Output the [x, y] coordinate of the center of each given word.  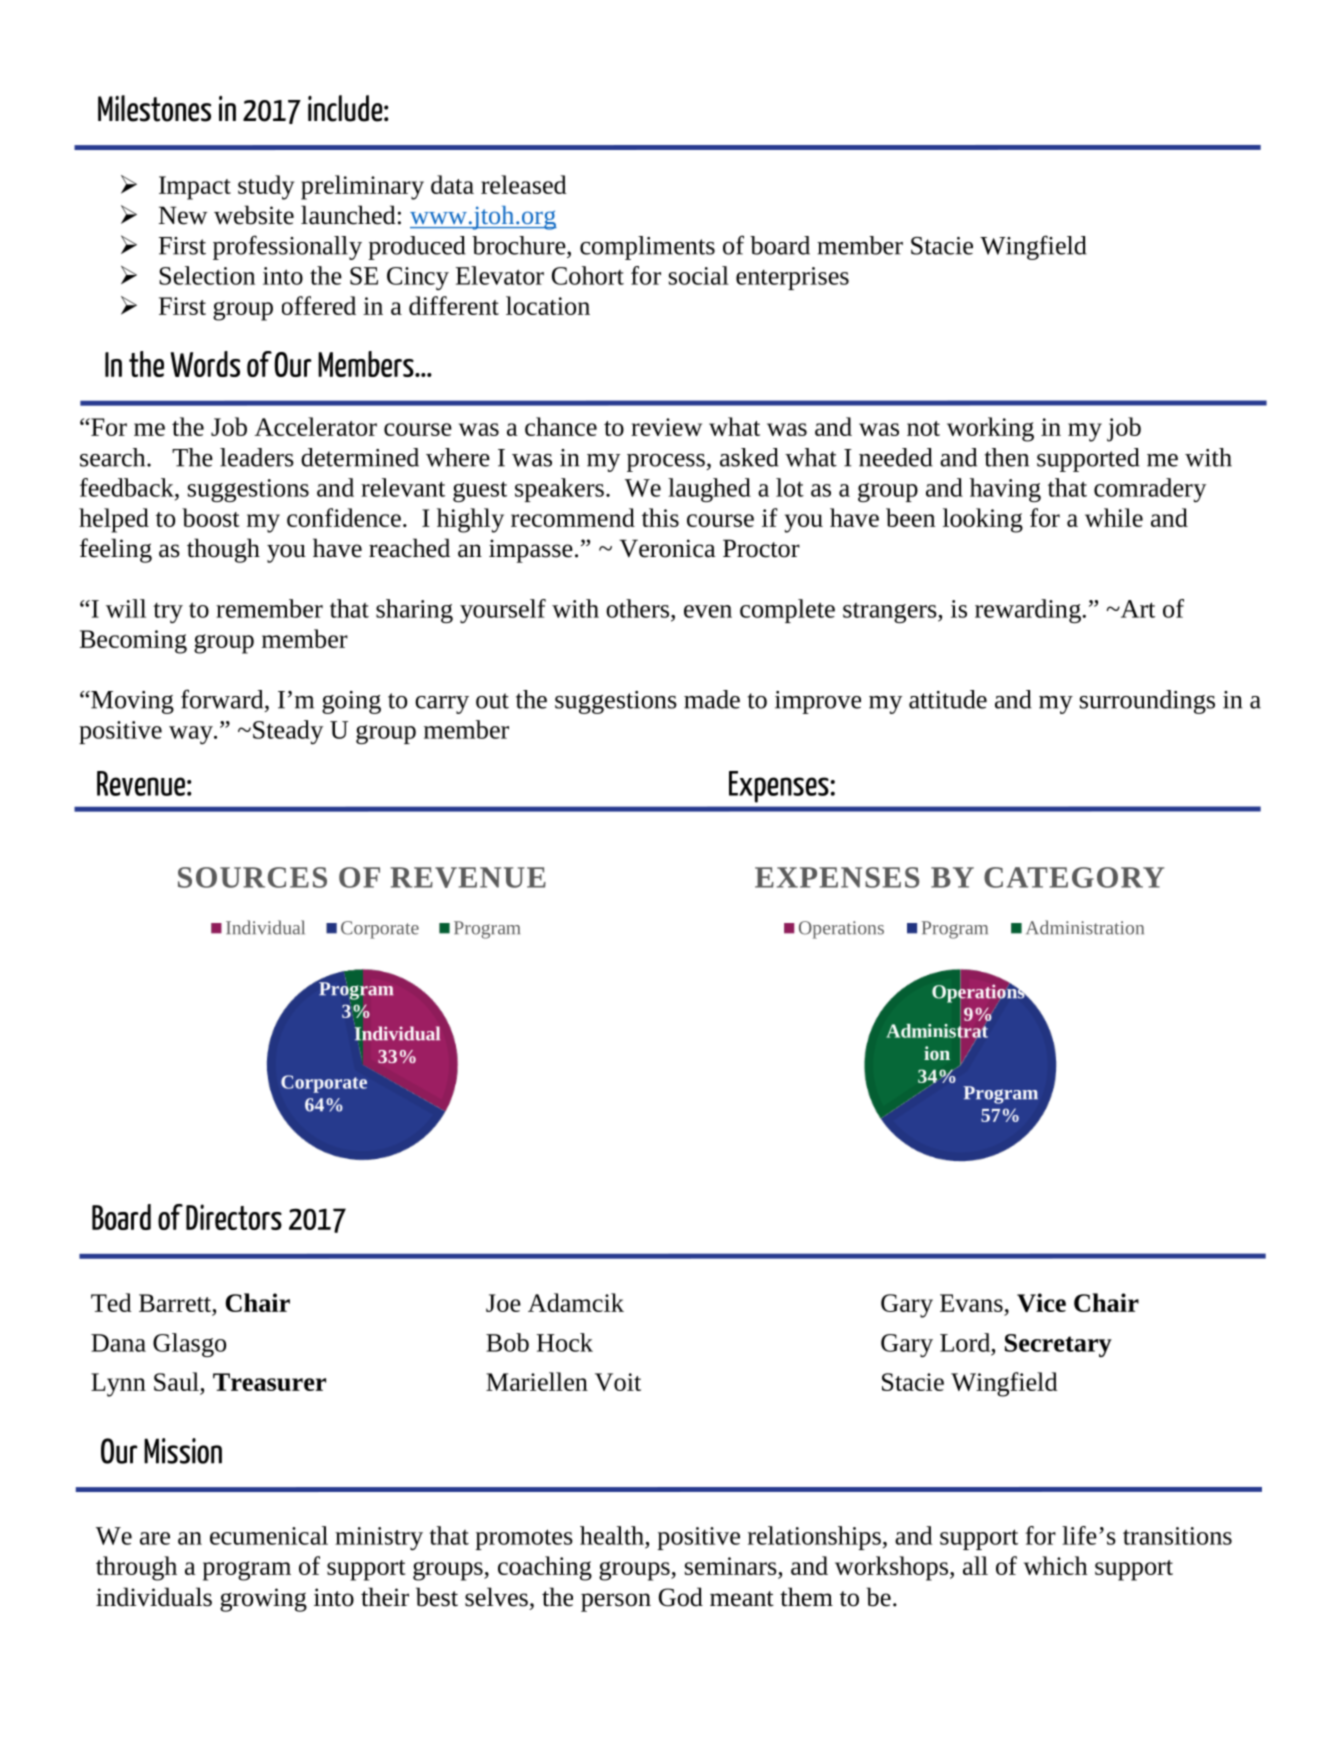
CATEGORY [1074, 877]
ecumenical [269, 1535]
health [612, 1535]
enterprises [792, 278]
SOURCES [252, 877]
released [524, 184]
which [1055, 1565]
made [712, 699]
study [266, 187]
